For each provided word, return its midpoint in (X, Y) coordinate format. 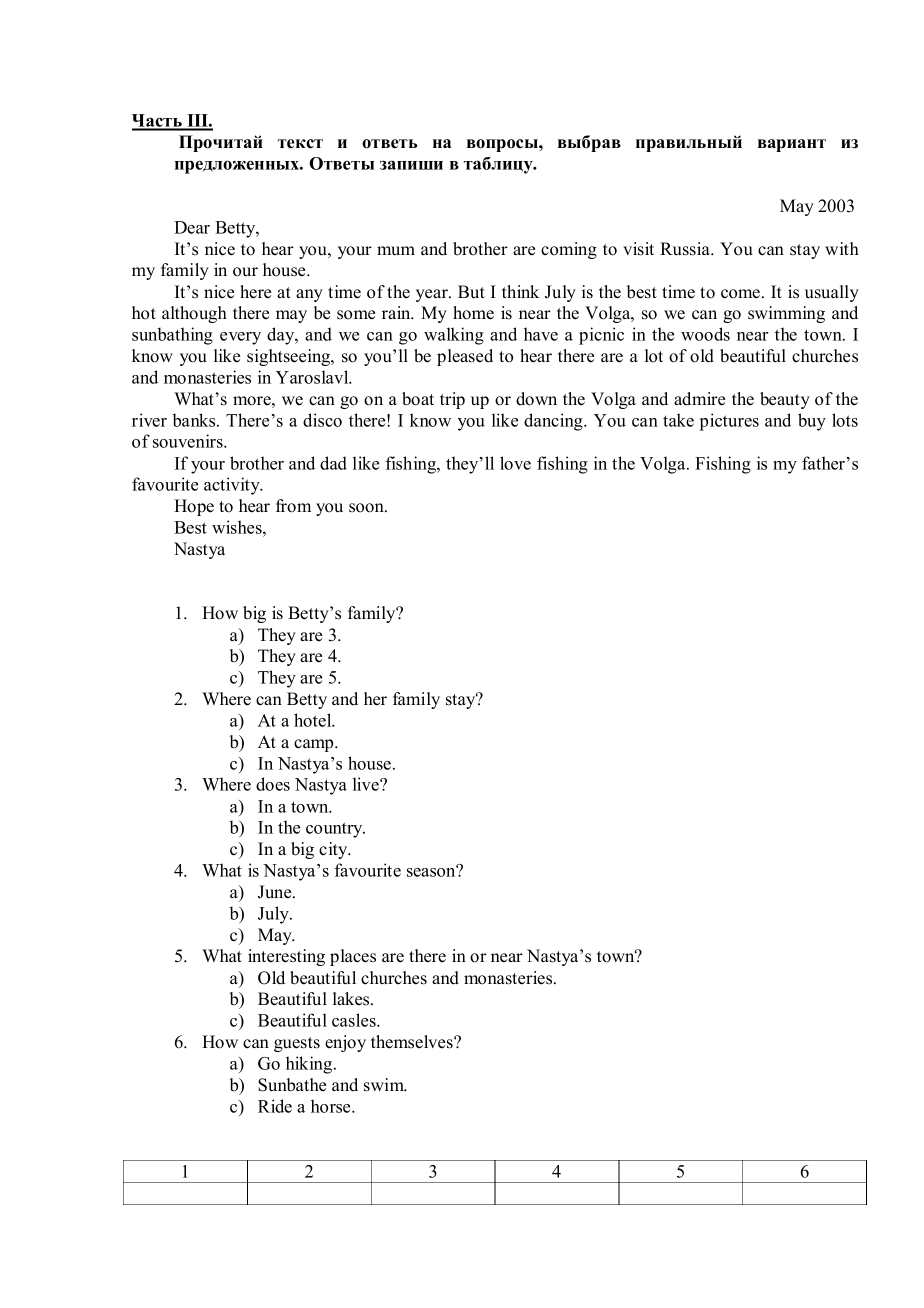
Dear (192, 227)
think (520, 291)
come (742, 294)
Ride (275, 1106)
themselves (413, 1042)
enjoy (345, 1043)
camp (315, 745)
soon (367, 508)
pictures (729, 422)
